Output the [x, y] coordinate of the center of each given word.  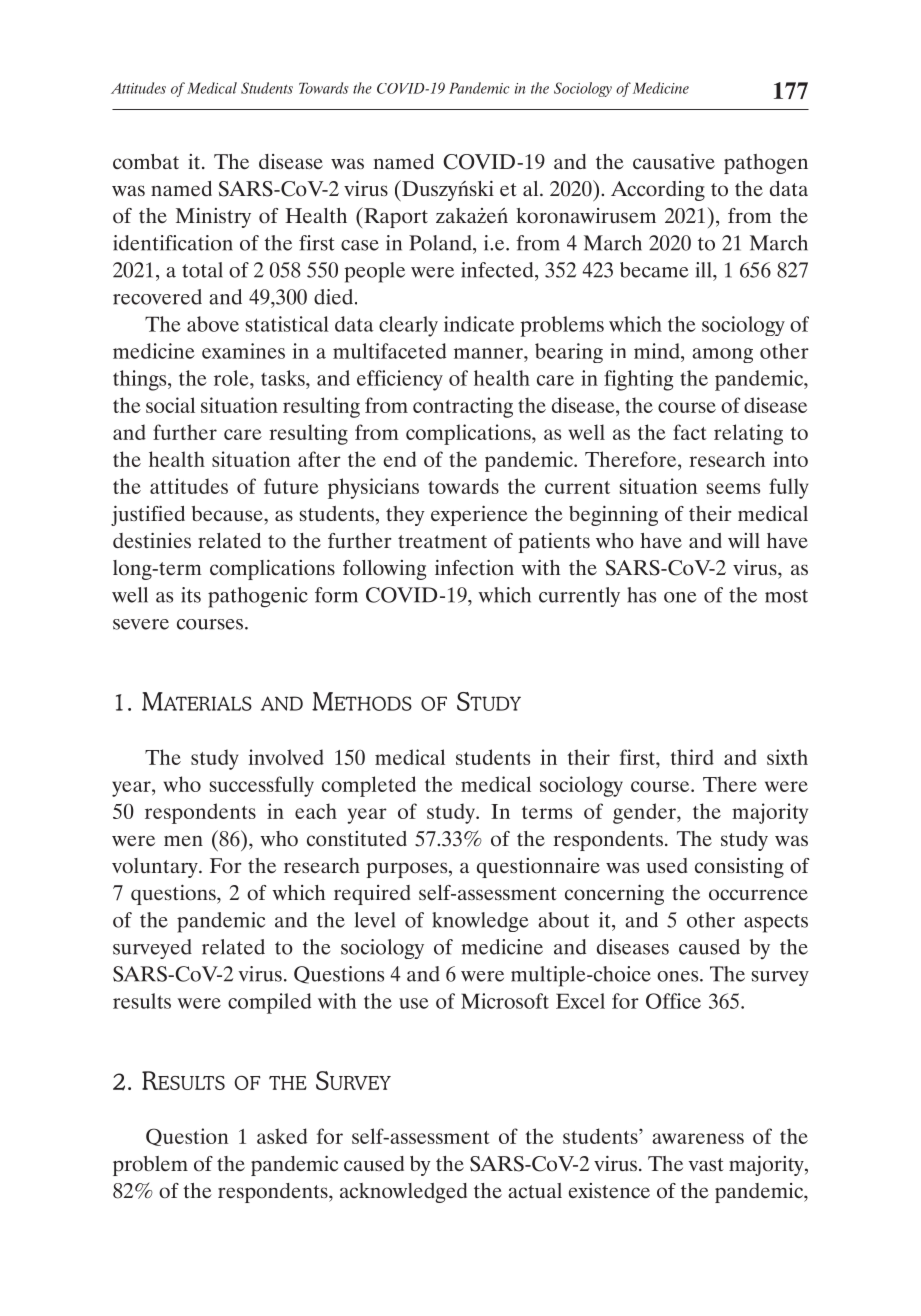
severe [141, 624]
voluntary [156, 868]
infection [474, 567]
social [170, 405]
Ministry [213, 217]
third [692, 757]
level [375, 920]
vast [706, 1164]
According [658, 191]
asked [282, 1136]
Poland [441, 243]
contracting [463, 407]
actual [535, 1190]
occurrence [758, 895]
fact [690, 432]
